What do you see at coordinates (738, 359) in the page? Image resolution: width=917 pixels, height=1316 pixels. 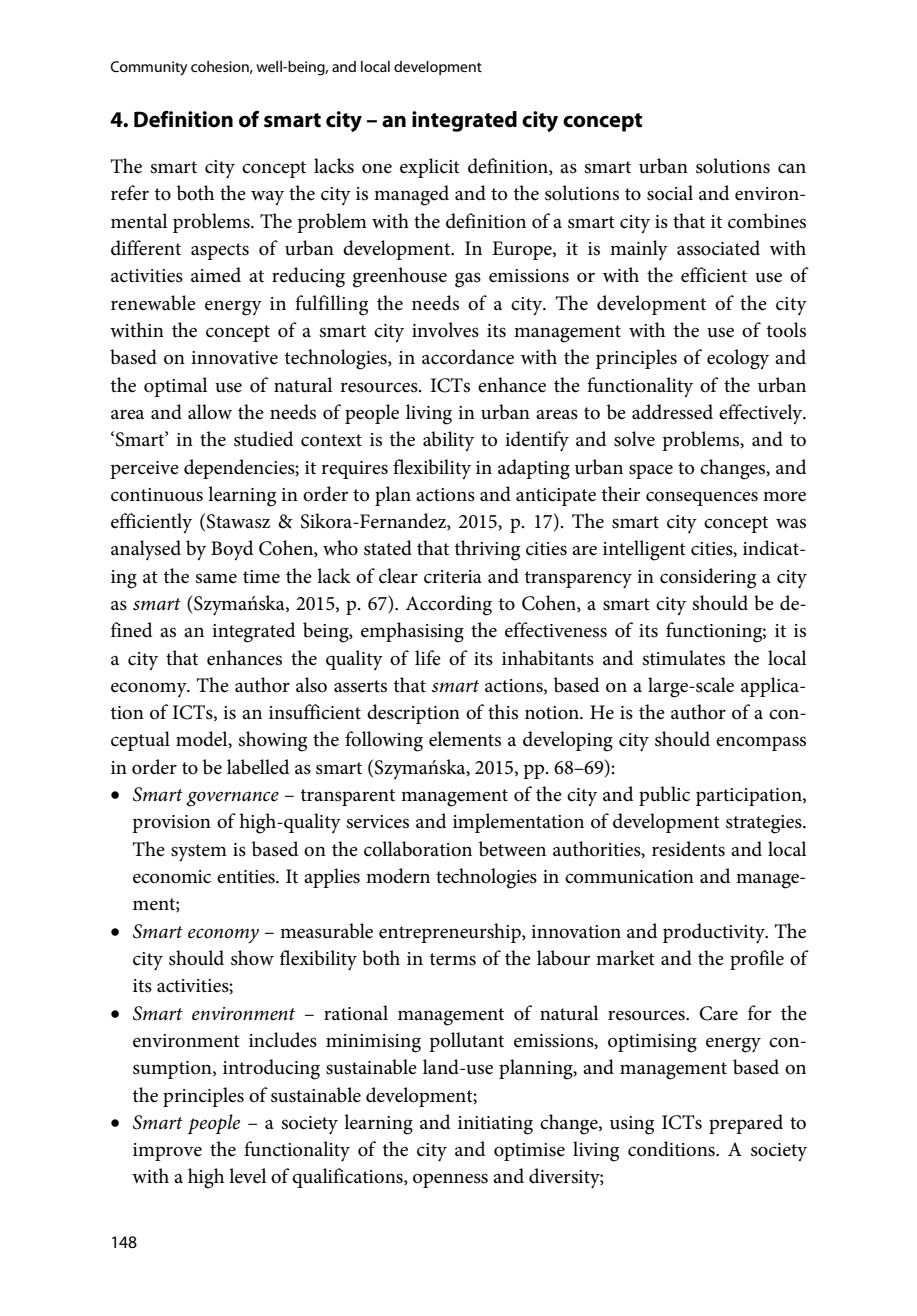 I see `ecology` at bounding box center [738, 359].
